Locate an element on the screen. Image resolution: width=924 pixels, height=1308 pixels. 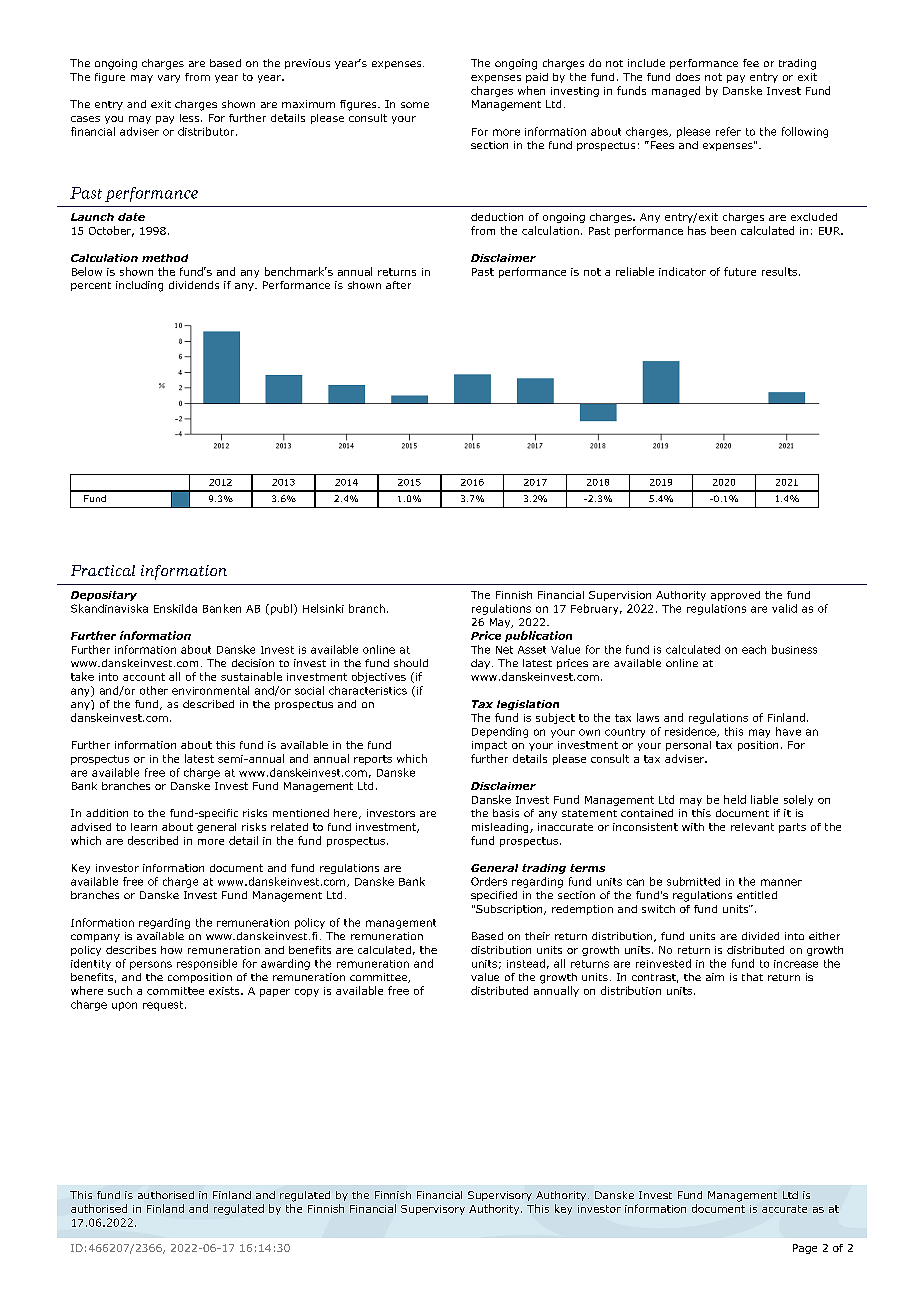
persons is located at coordinates (151, 965).
